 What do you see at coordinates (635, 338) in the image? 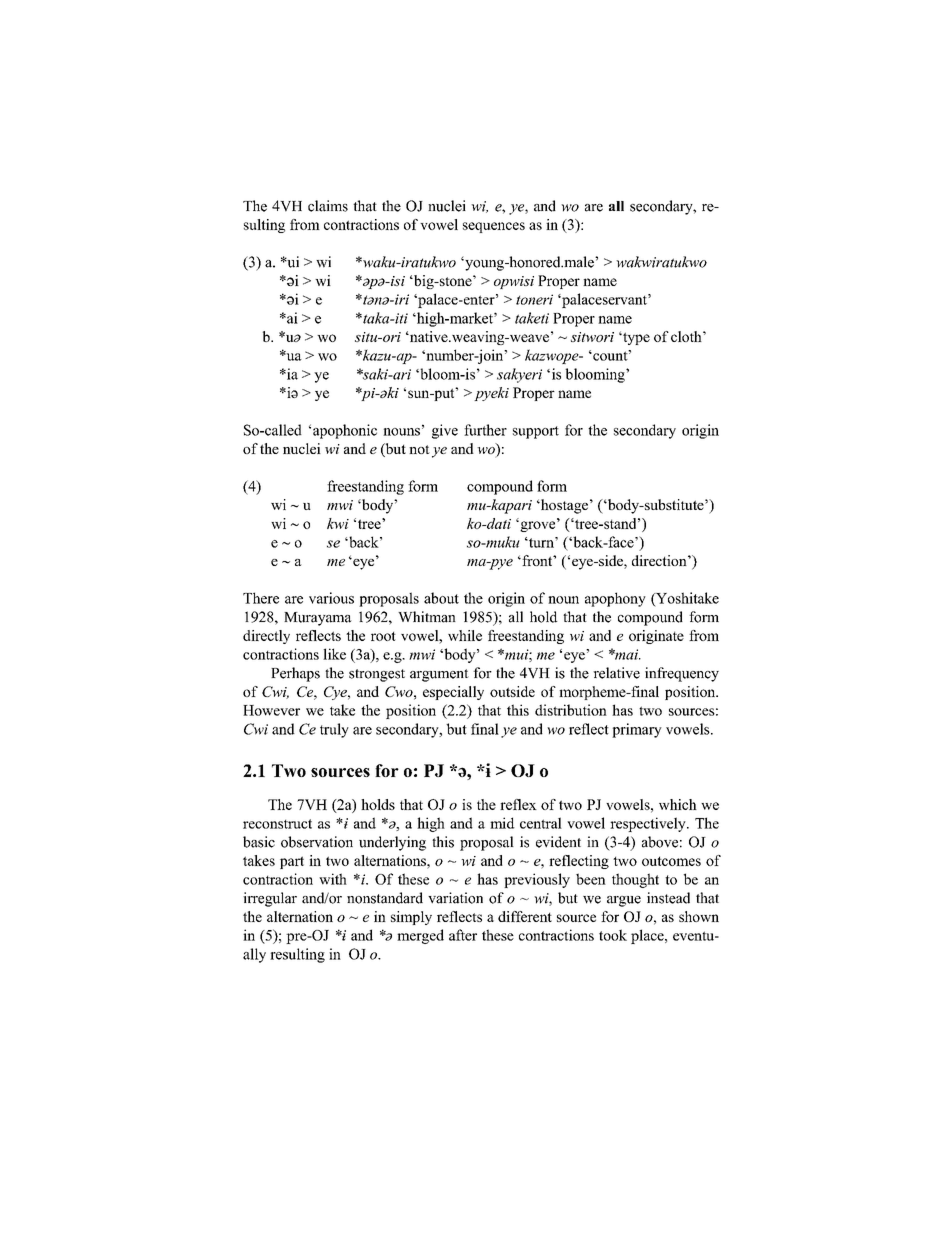
I see `type` at bounding box center [635, 338].
